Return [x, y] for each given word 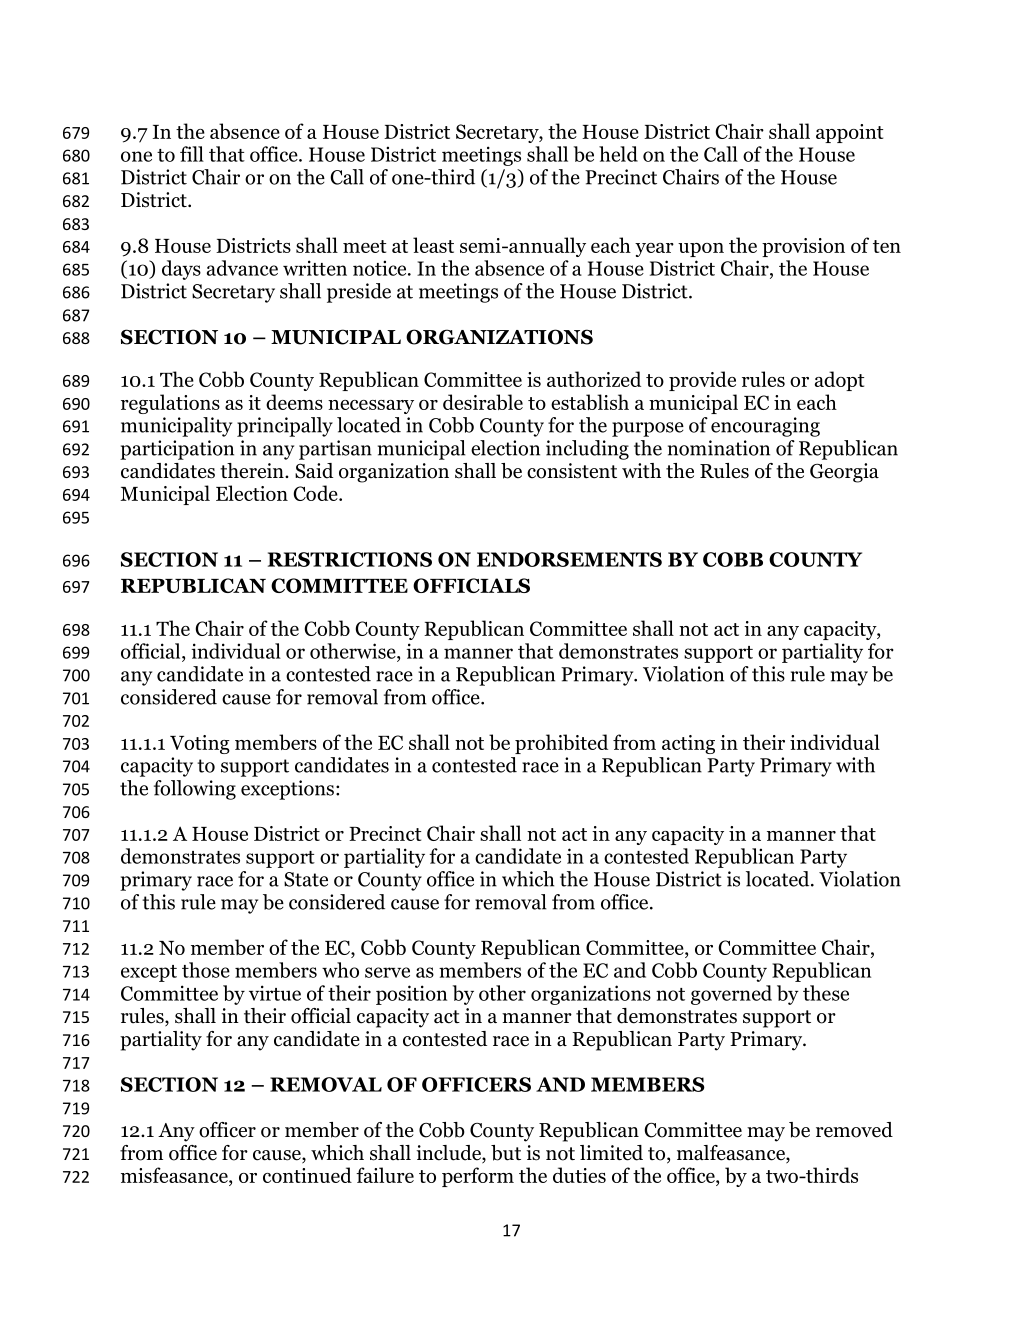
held [618, 154]
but [506, 1153]
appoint [849, 133]
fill [192, 154]
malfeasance [732, 1154]
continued [307, 1175]
